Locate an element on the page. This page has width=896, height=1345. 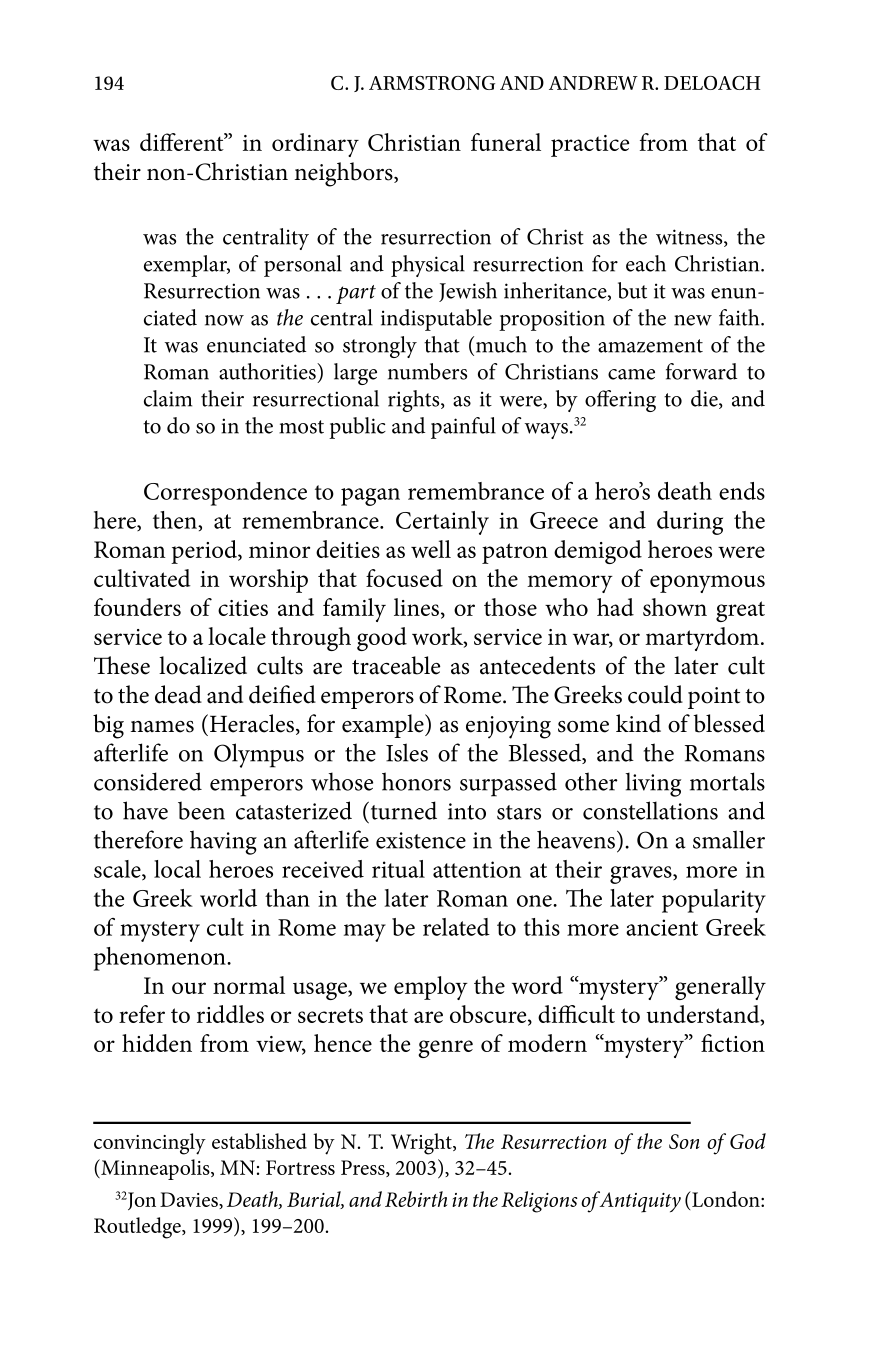
constellations is located at coordinates (650, 810).
